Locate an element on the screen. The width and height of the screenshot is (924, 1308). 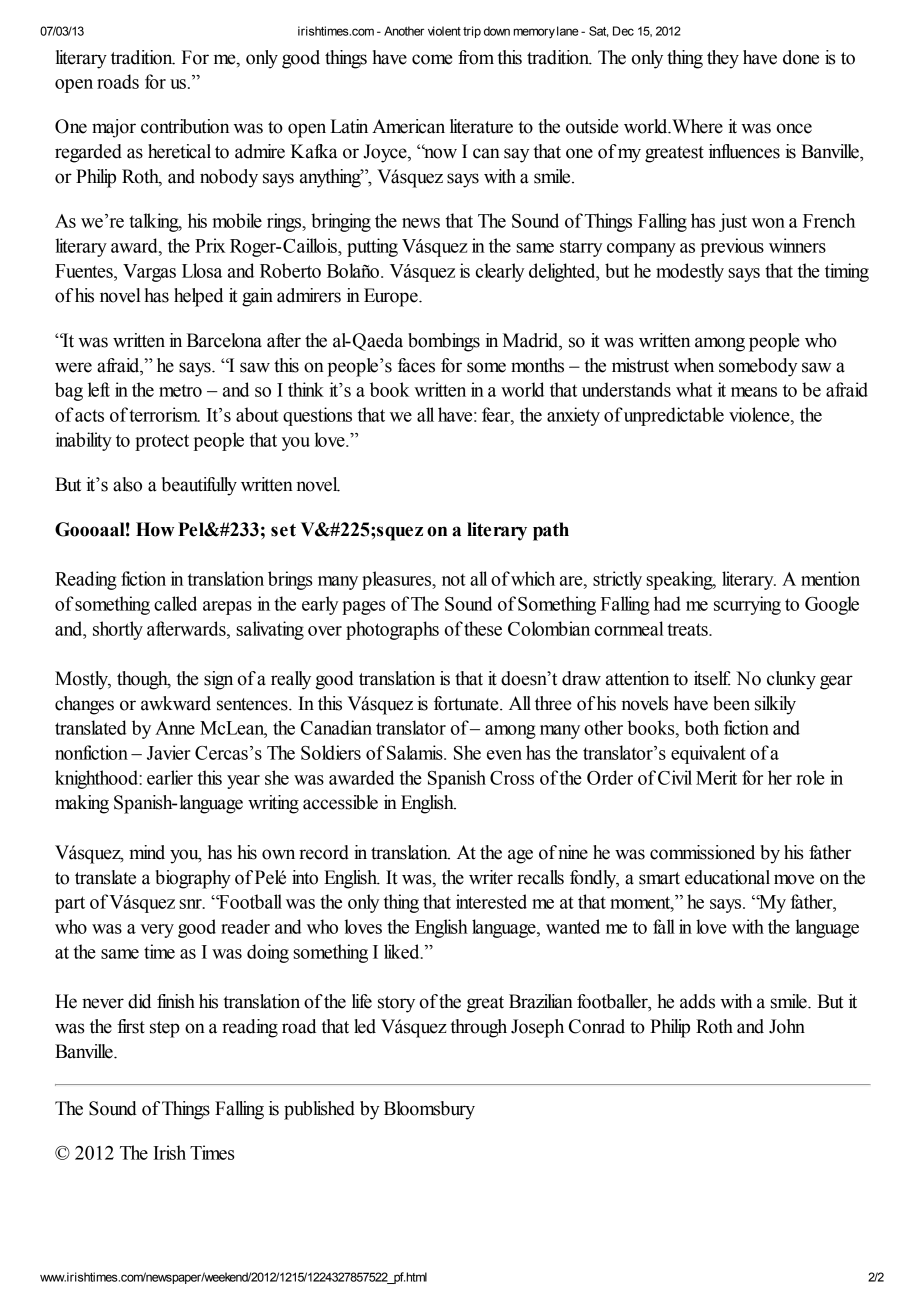
they is located at coordinates (723, 59).
